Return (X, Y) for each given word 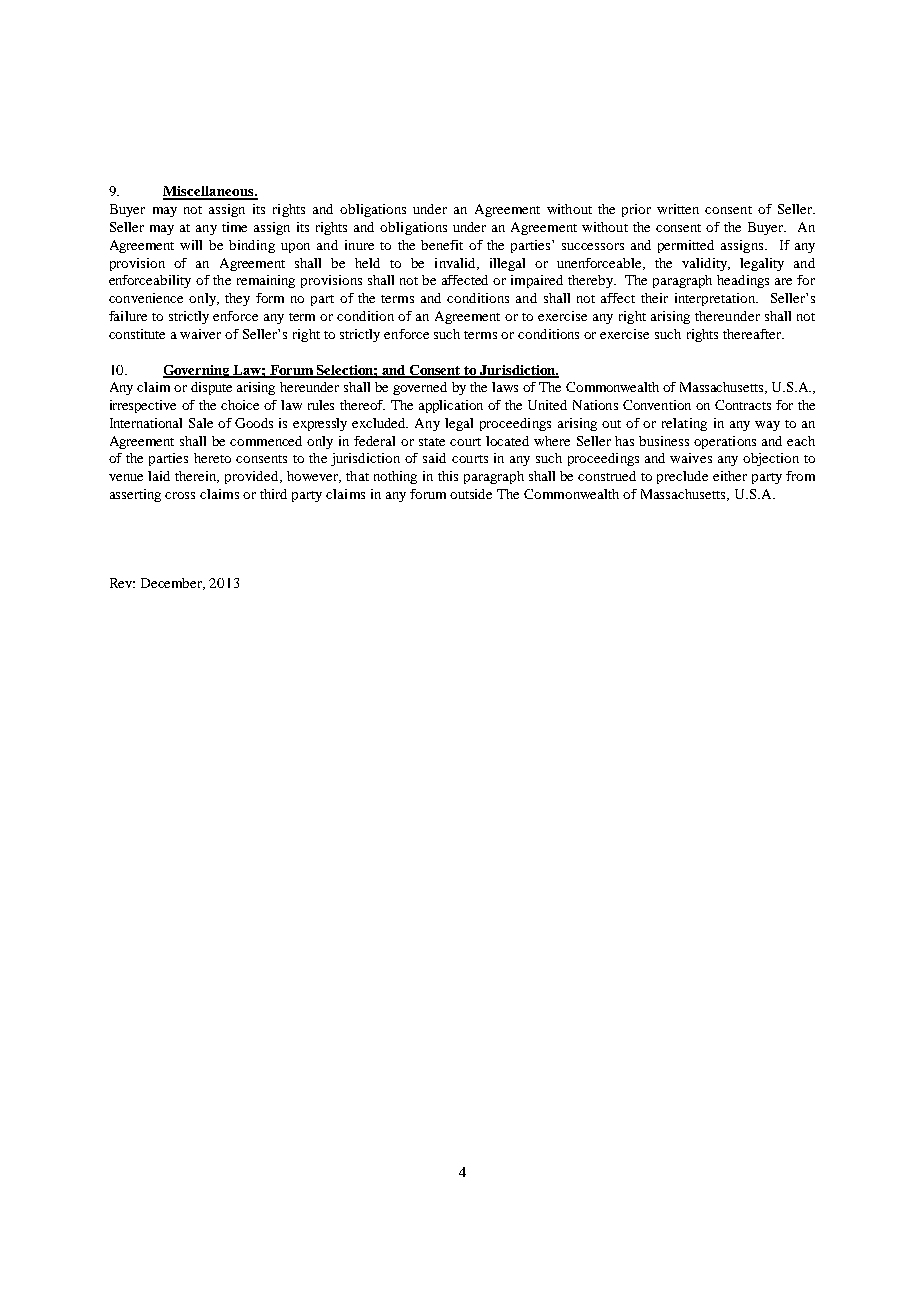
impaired (537, 281)
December (173, 584)
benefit (442, 245)
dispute (211, 388)
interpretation (716, 299)
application (451, 406)
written (678, 209)
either (730, 476)
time (234, 227)
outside (471, 494)
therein (197, 477)
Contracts (743, 405)
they (237, 299)
